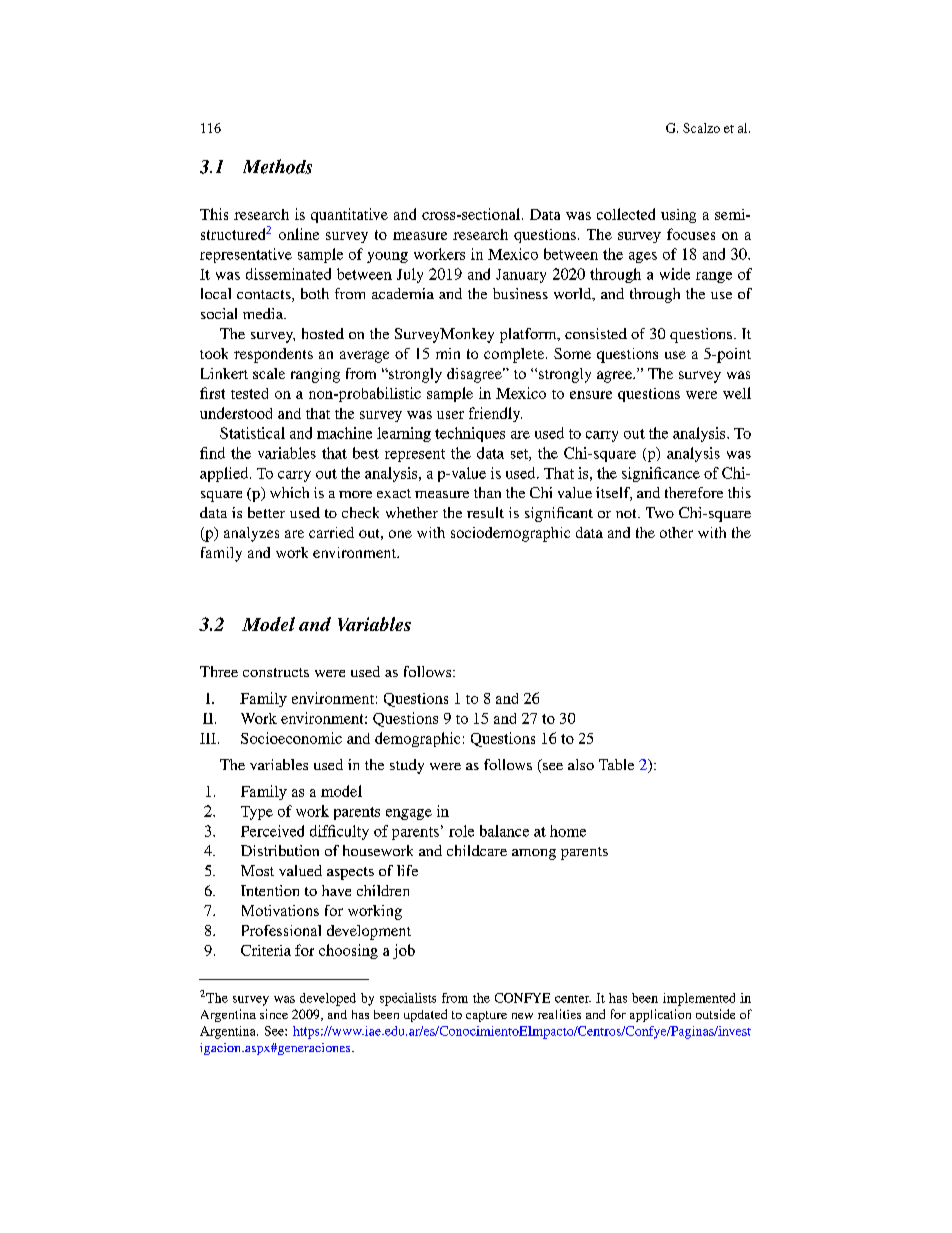 This page has height=1233, width=952. I want to click on capture, so click(486, 1016).
